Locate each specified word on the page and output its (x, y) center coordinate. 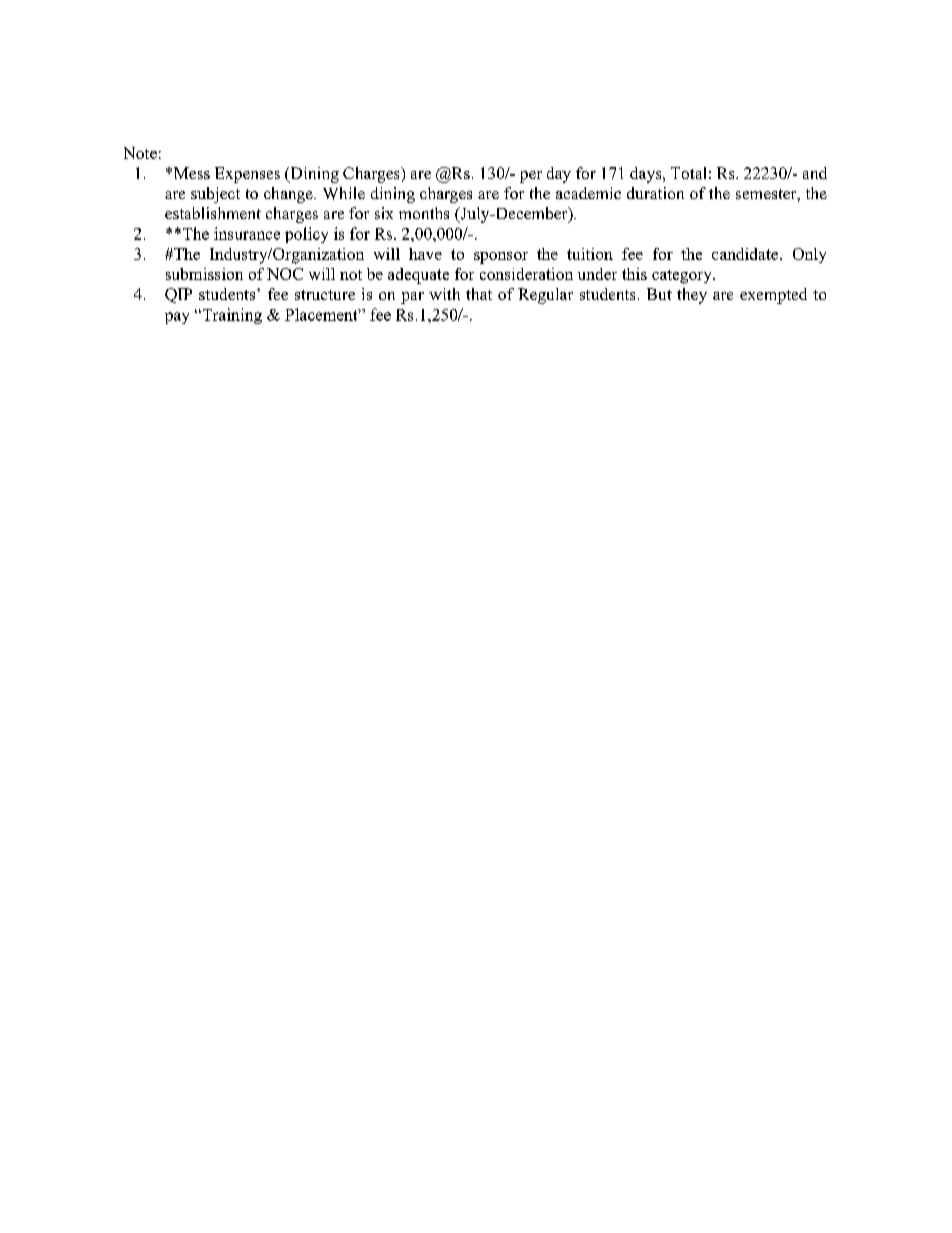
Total (688, 173)
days (647, 175)
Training (231, 316)
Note (140, 153)
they (692, 296)
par (412, 298)
